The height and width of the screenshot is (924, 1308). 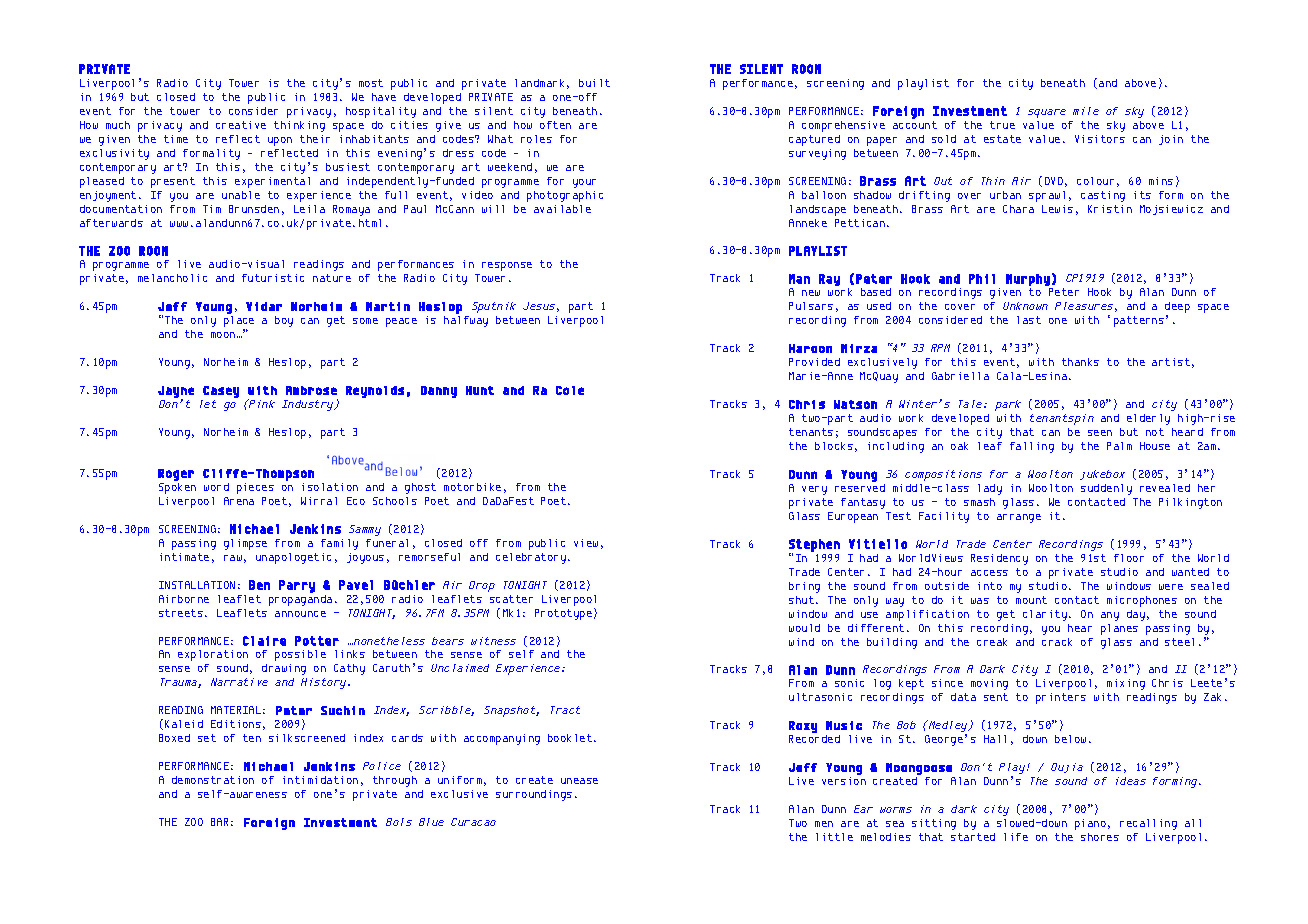 I want to click on BAR, so click(x=219, y=822).
